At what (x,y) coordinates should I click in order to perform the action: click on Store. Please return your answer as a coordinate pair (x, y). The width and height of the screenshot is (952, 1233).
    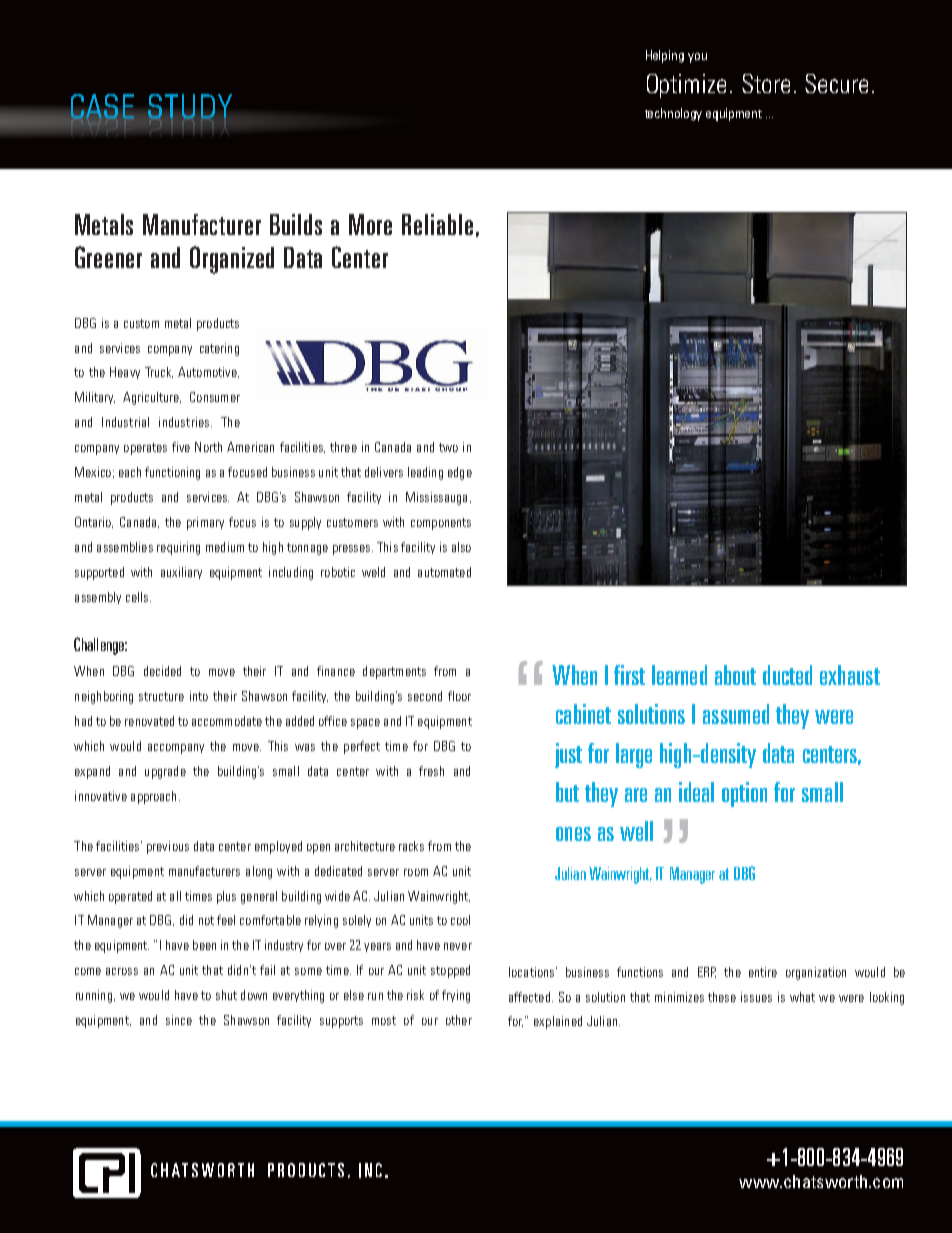
    Looking at the image, I should click on (766, 83).
